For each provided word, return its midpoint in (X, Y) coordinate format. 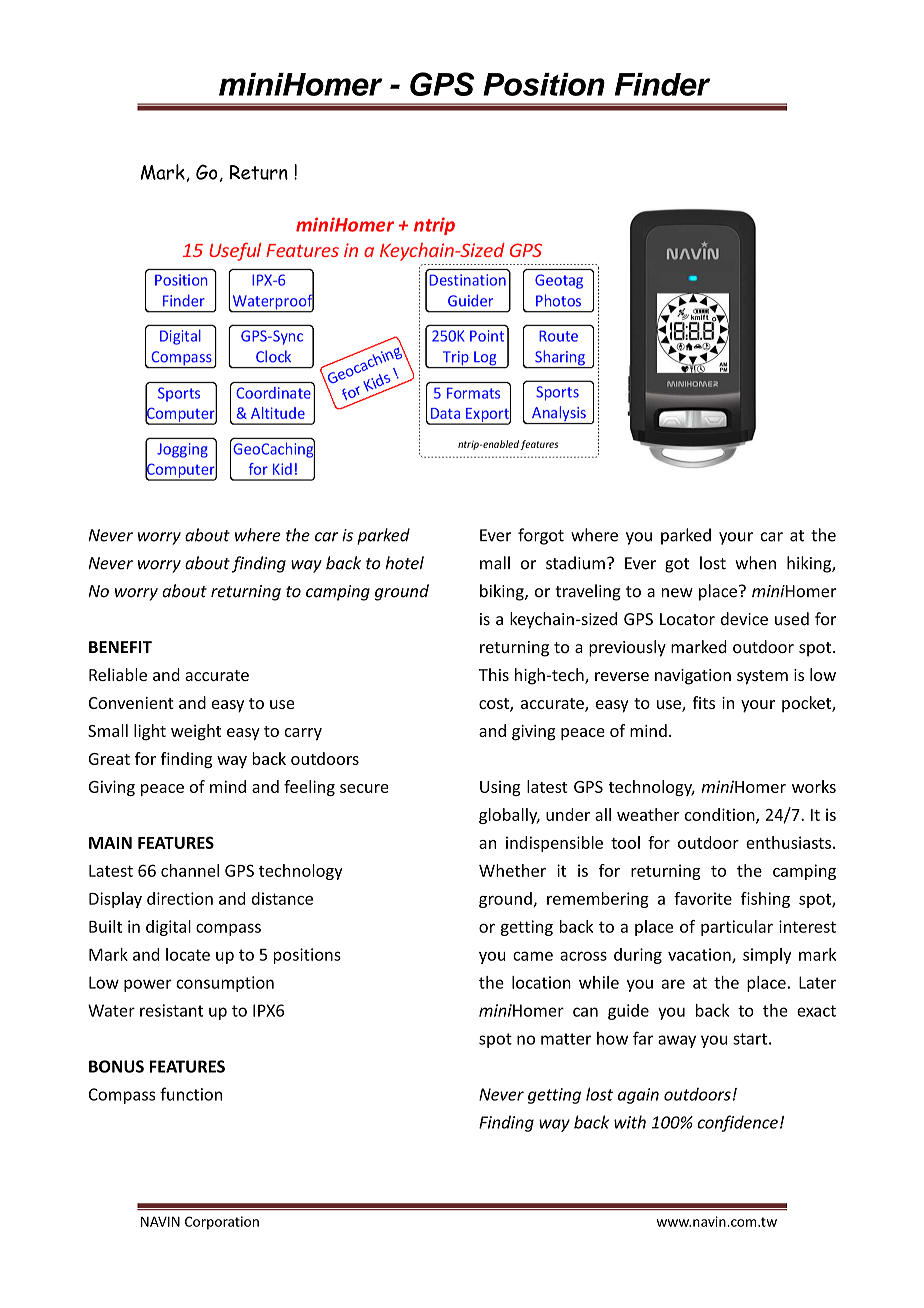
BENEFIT (120, 647)
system (762, 677)
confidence (737, 1123)
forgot (541, 536)
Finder (663, 84)
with (630, 1122)
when (755, 563)
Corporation (222, 1223)
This (494, 674)
